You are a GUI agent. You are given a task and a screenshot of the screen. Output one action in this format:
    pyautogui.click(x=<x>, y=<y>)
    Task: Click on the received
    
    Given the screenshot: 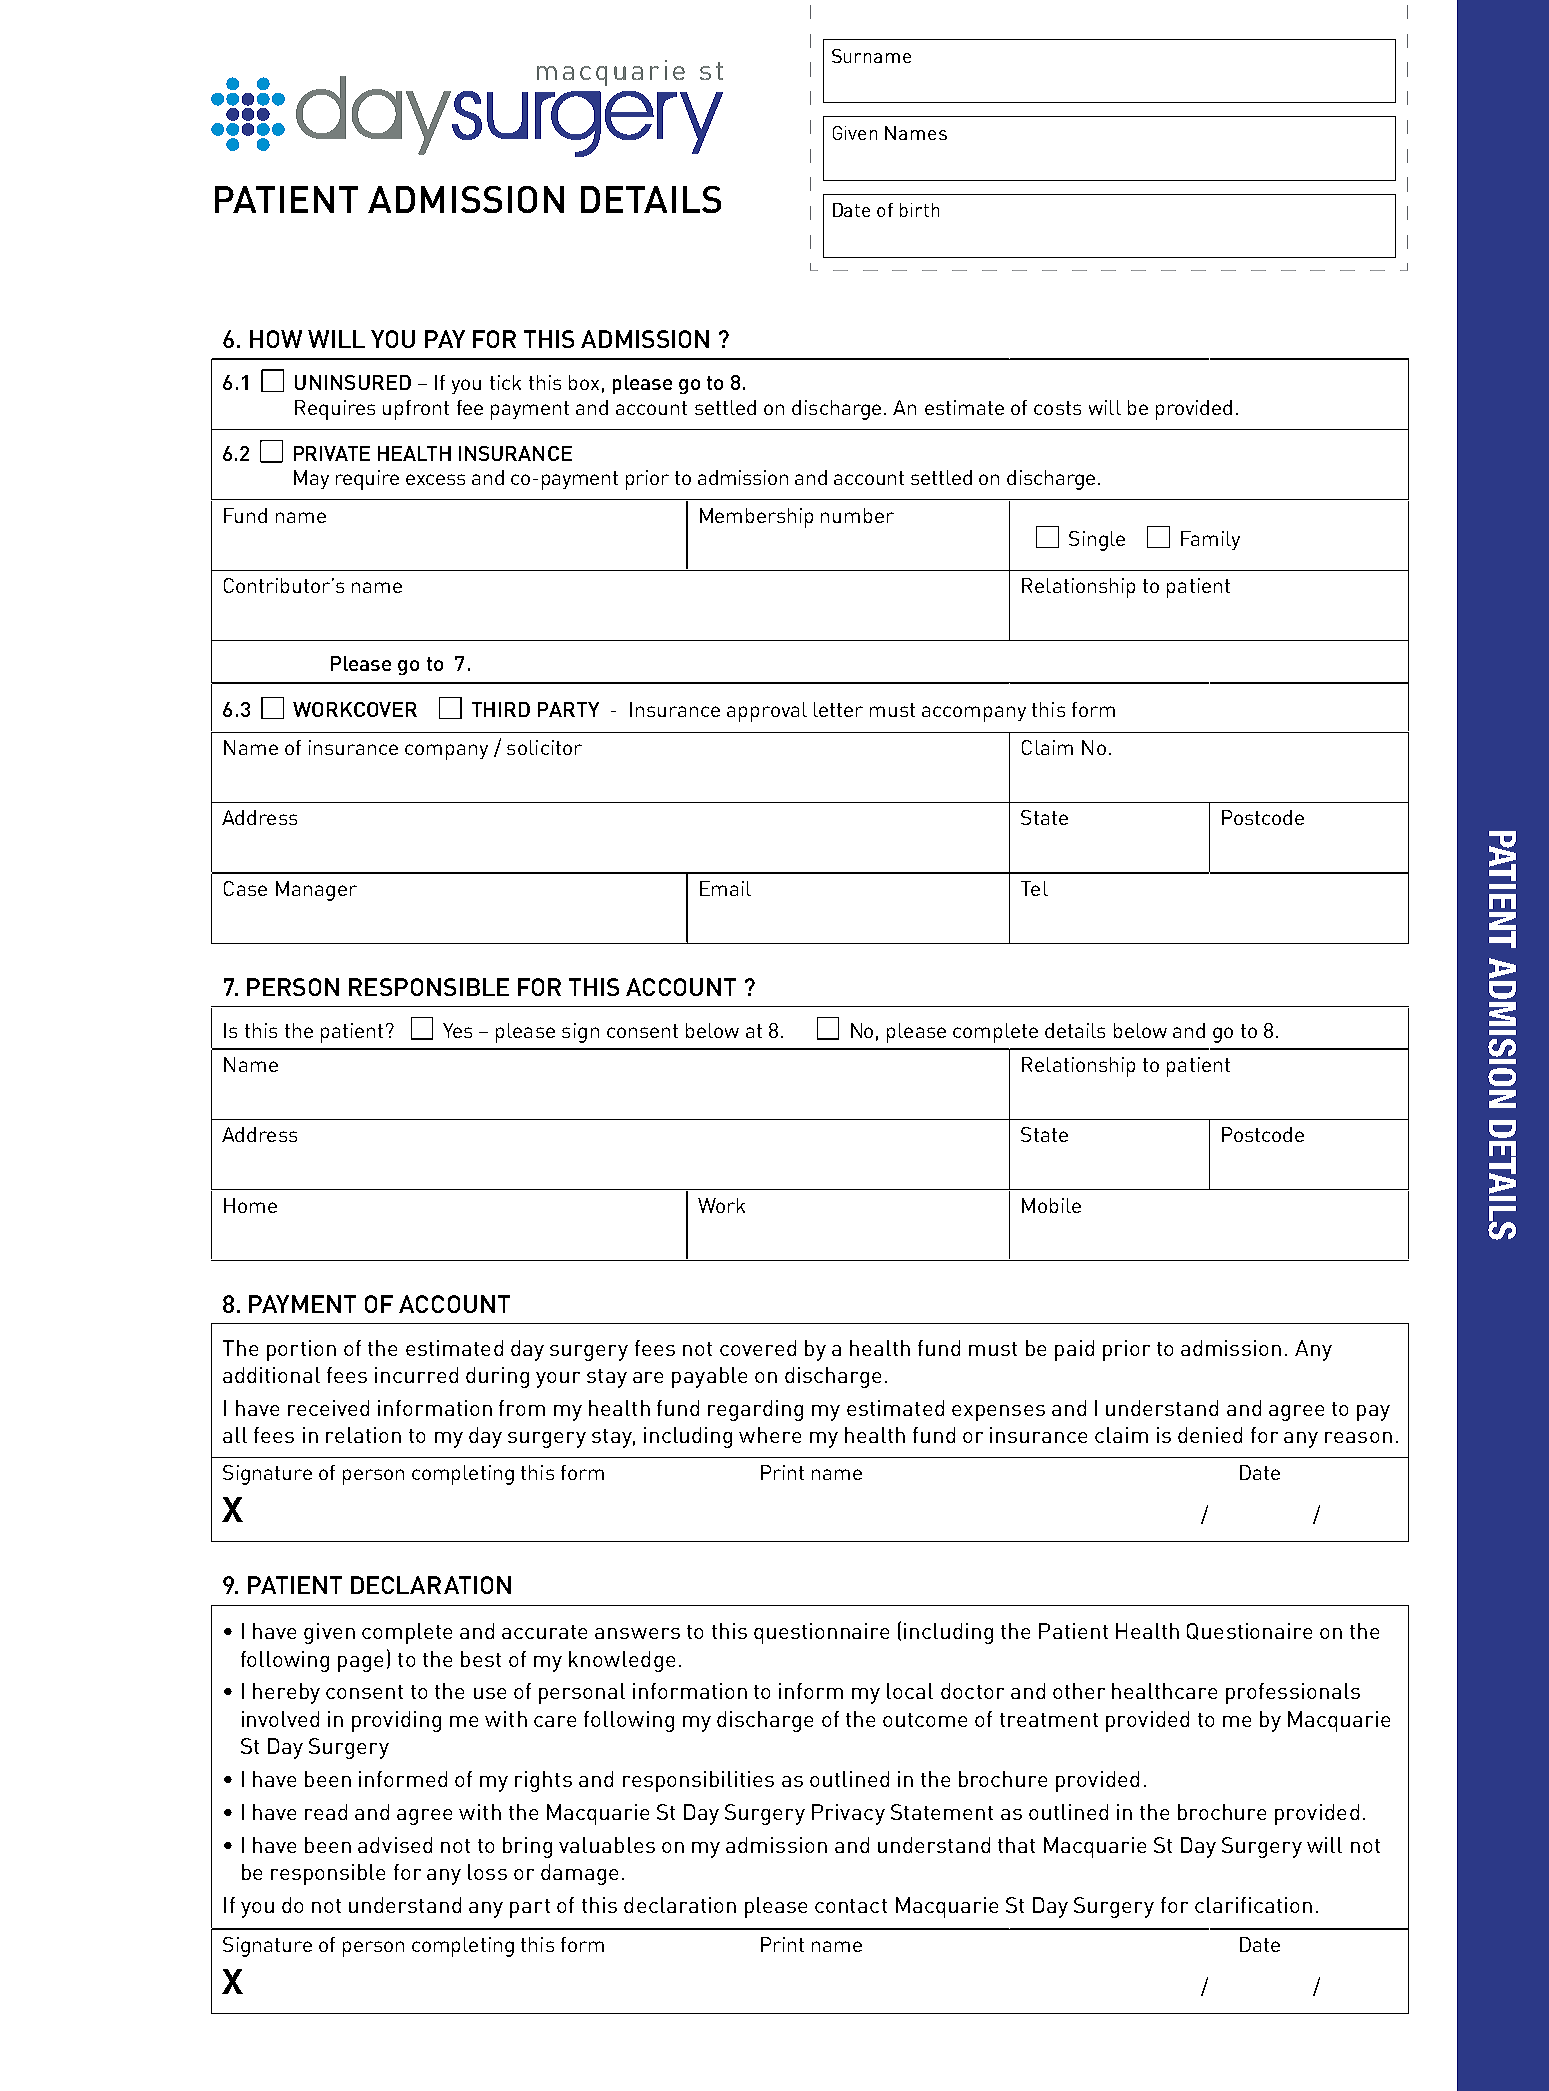 What is the action you would take?
    pyautogui.click(x=328, y=1408)
